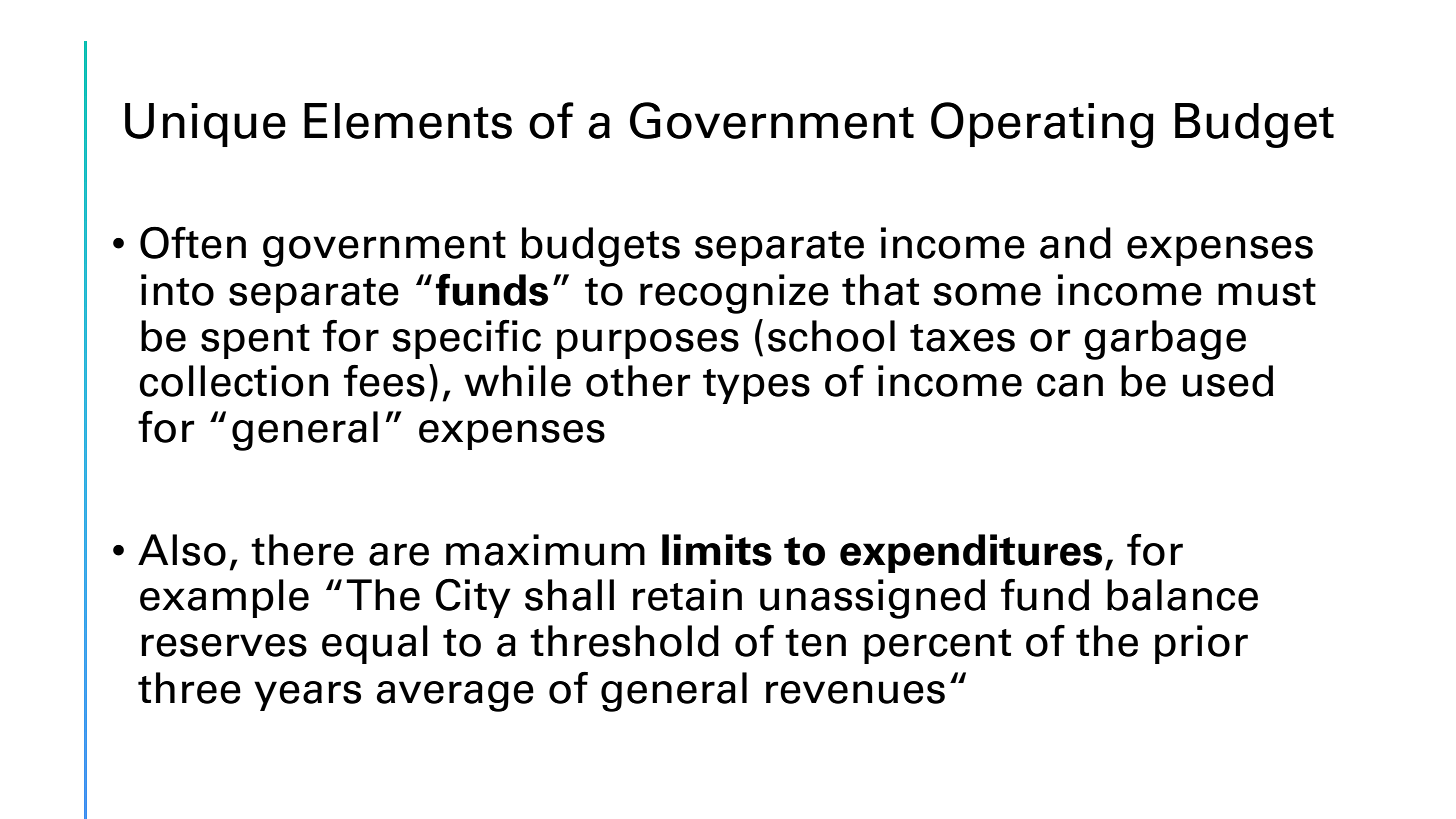 The width and height of the image is (1456, 819). Describe the element at coordinates (307, 696) in the image. I see `years` at that location.
